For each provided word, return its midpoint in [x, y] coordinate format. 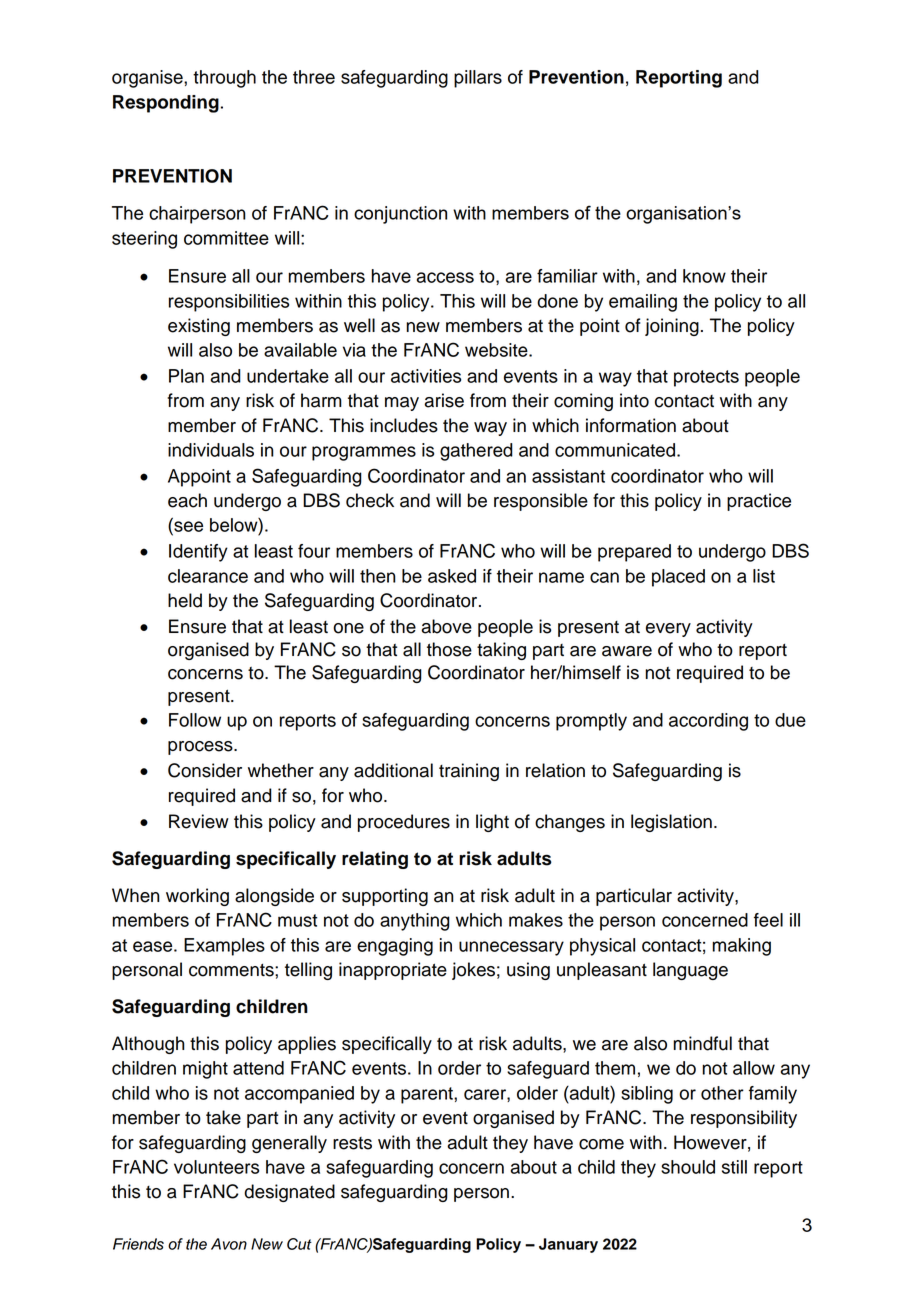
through [224, 79]
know [704, 276]
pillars [478, 79]
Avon [229, 1244]
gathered [476, 452]
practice [759, 502]
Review [199, 821]
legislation [671, 823]
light [492, 823]
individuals [211, 450]
